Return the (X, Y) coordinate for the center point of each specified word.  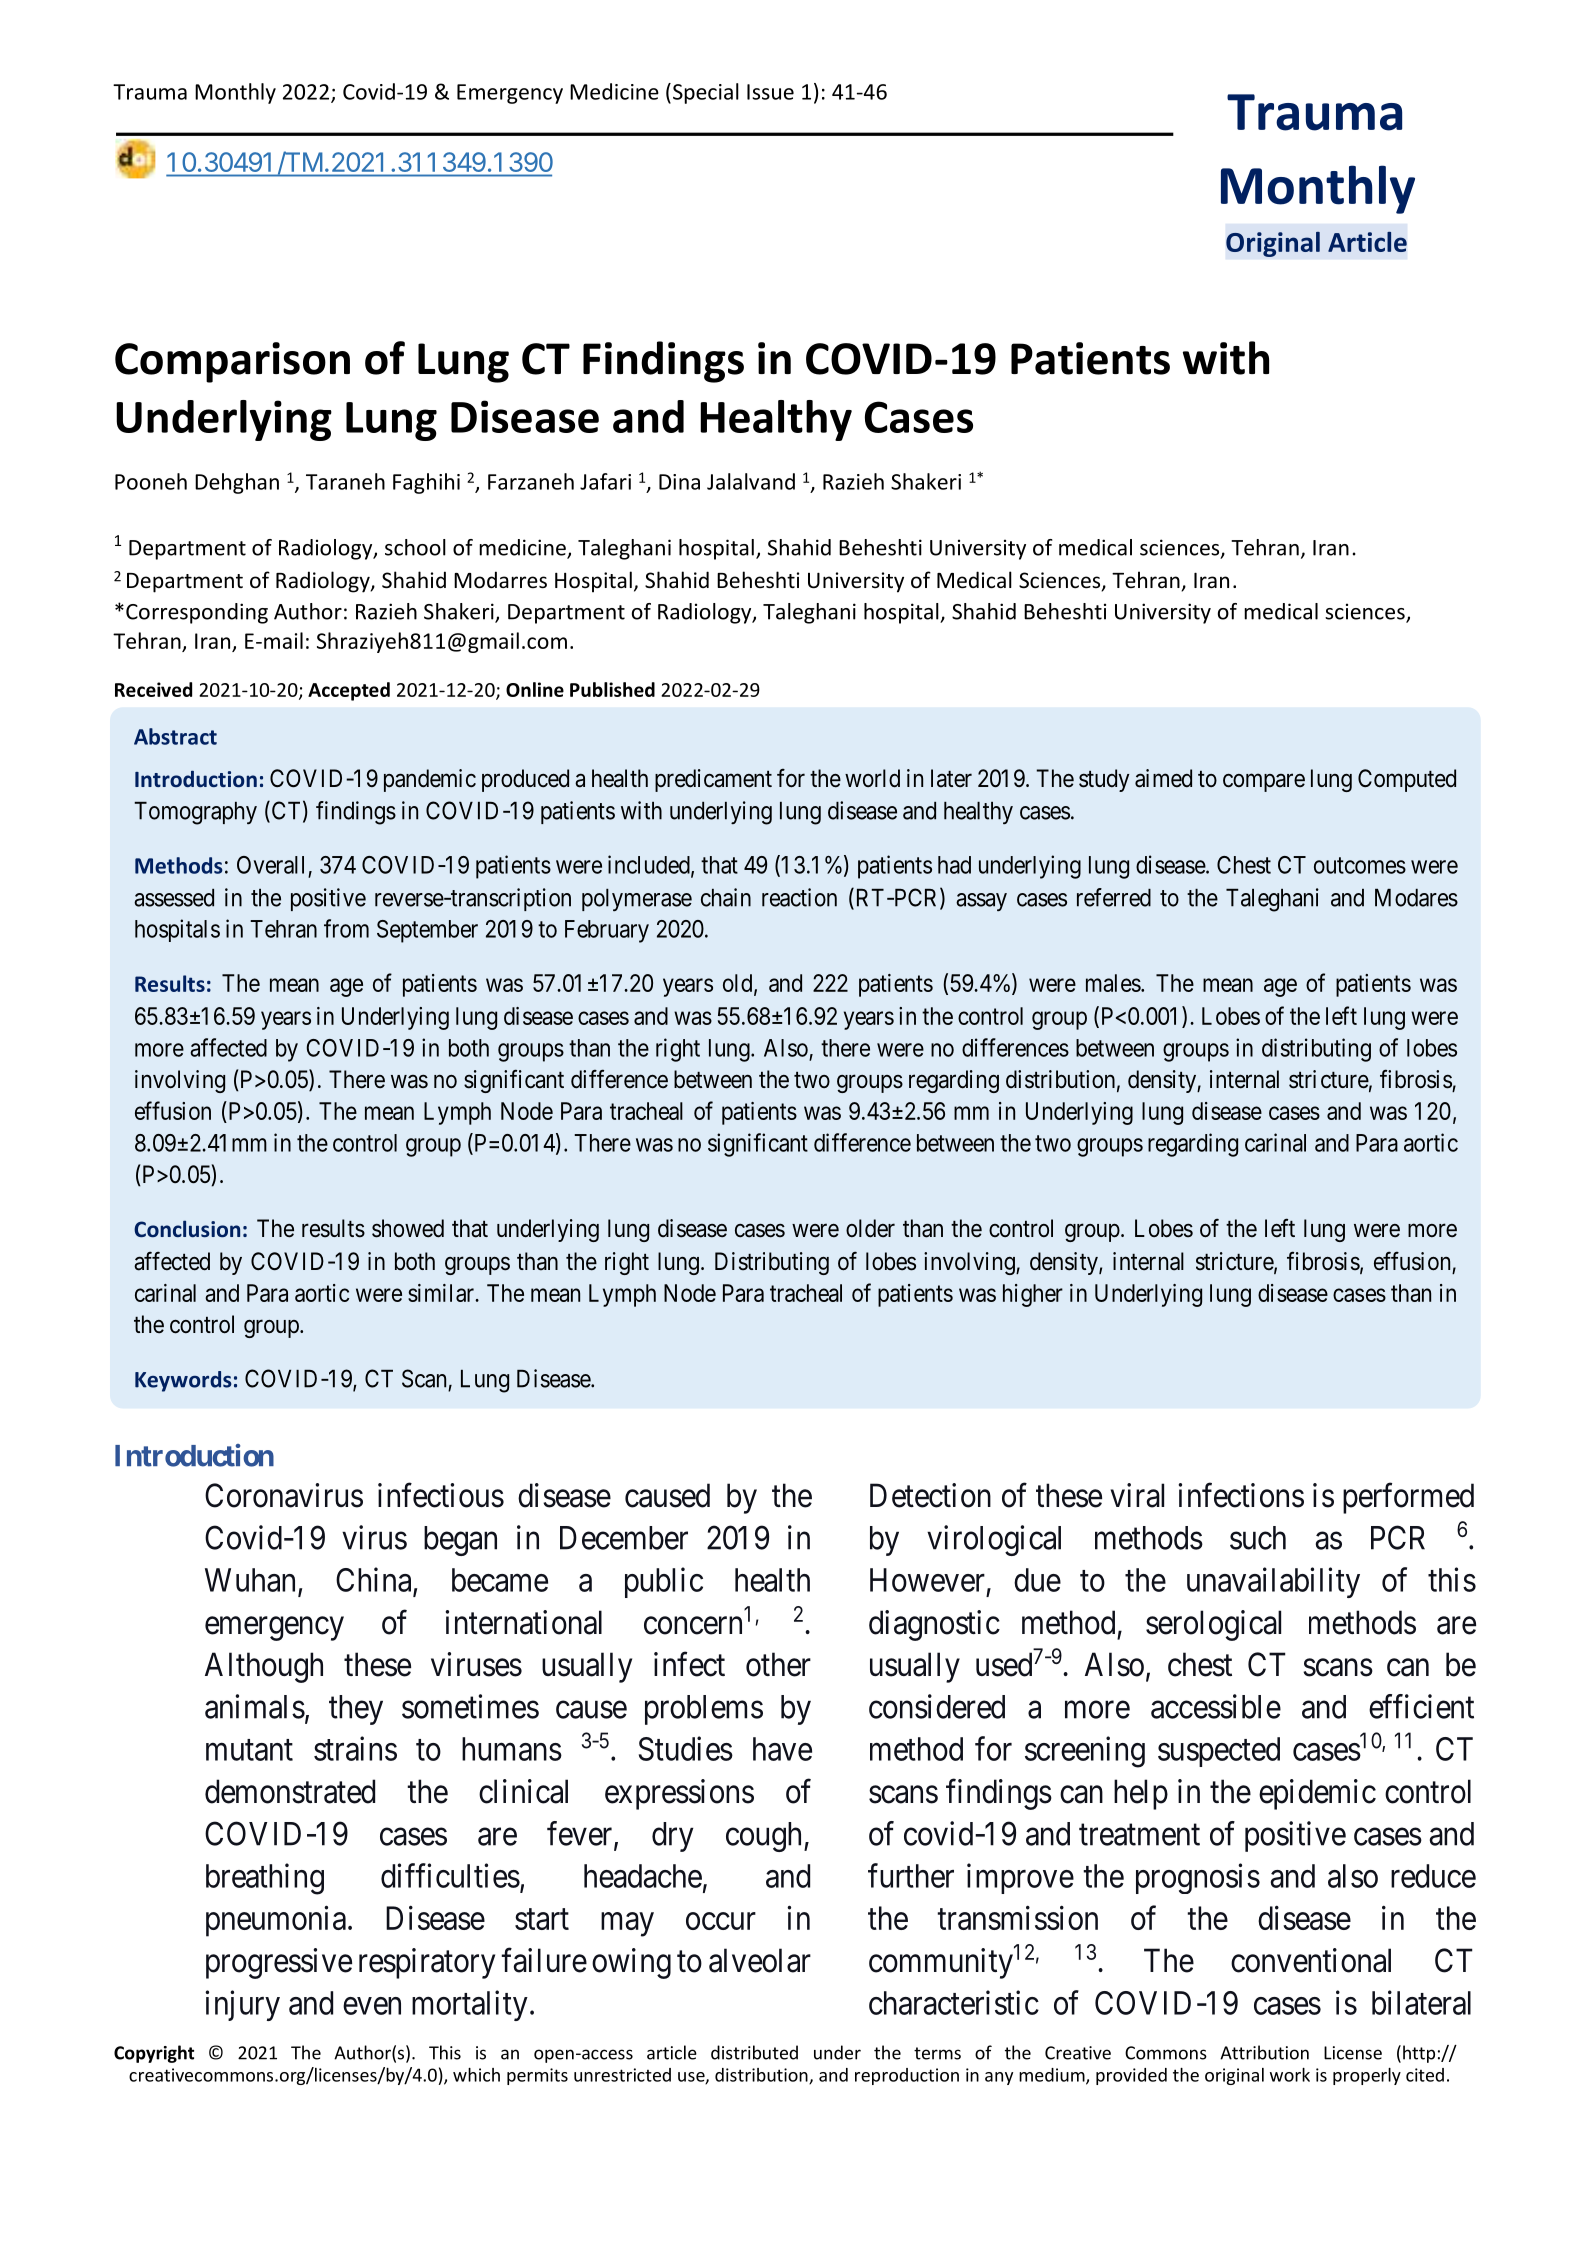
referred (1114, 897)
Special (706, 93)
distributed (754, 2052)
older (870, 1228)
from (346, 928)
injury (242, 2005)
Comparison (232, 362)
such (1258, 1538)
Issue (770, 92)
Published (612, 689)
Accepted (349, 691)
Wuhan (250, 1580)
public (664, 1582)
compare (1264, 782)
